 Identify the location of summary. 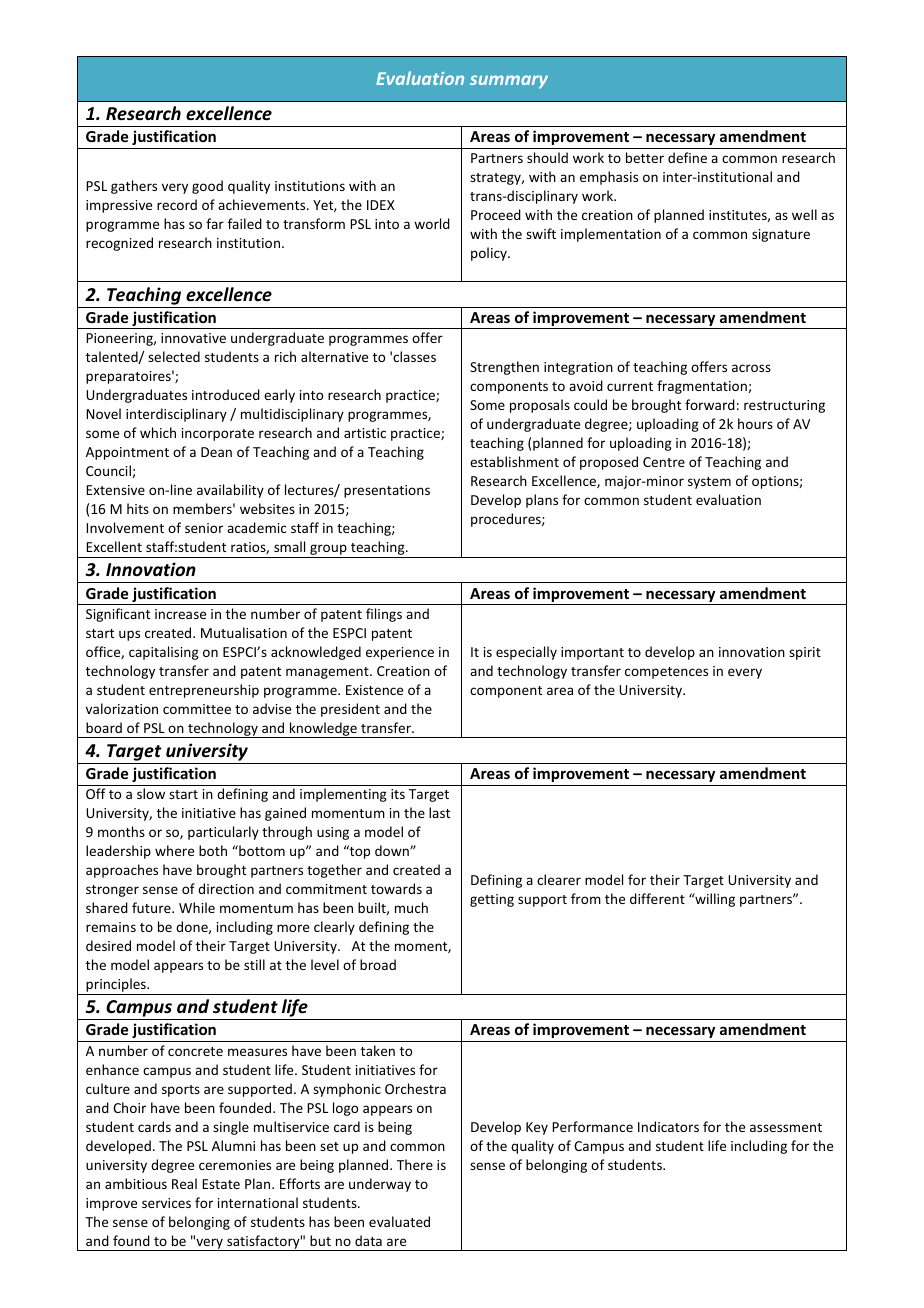
(509, 82).
